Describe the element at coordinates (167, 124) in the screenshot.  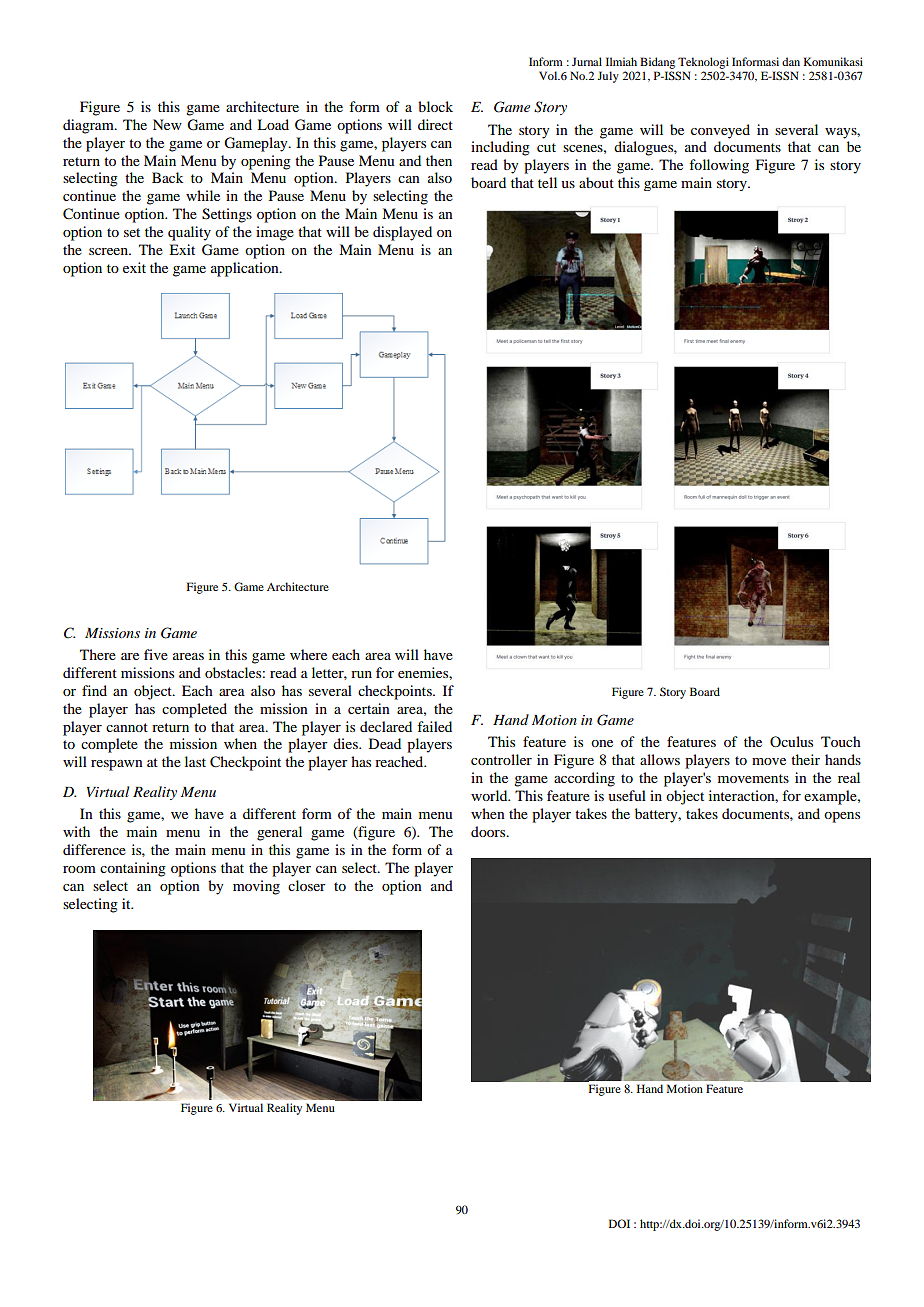
I see `New` at that location.
